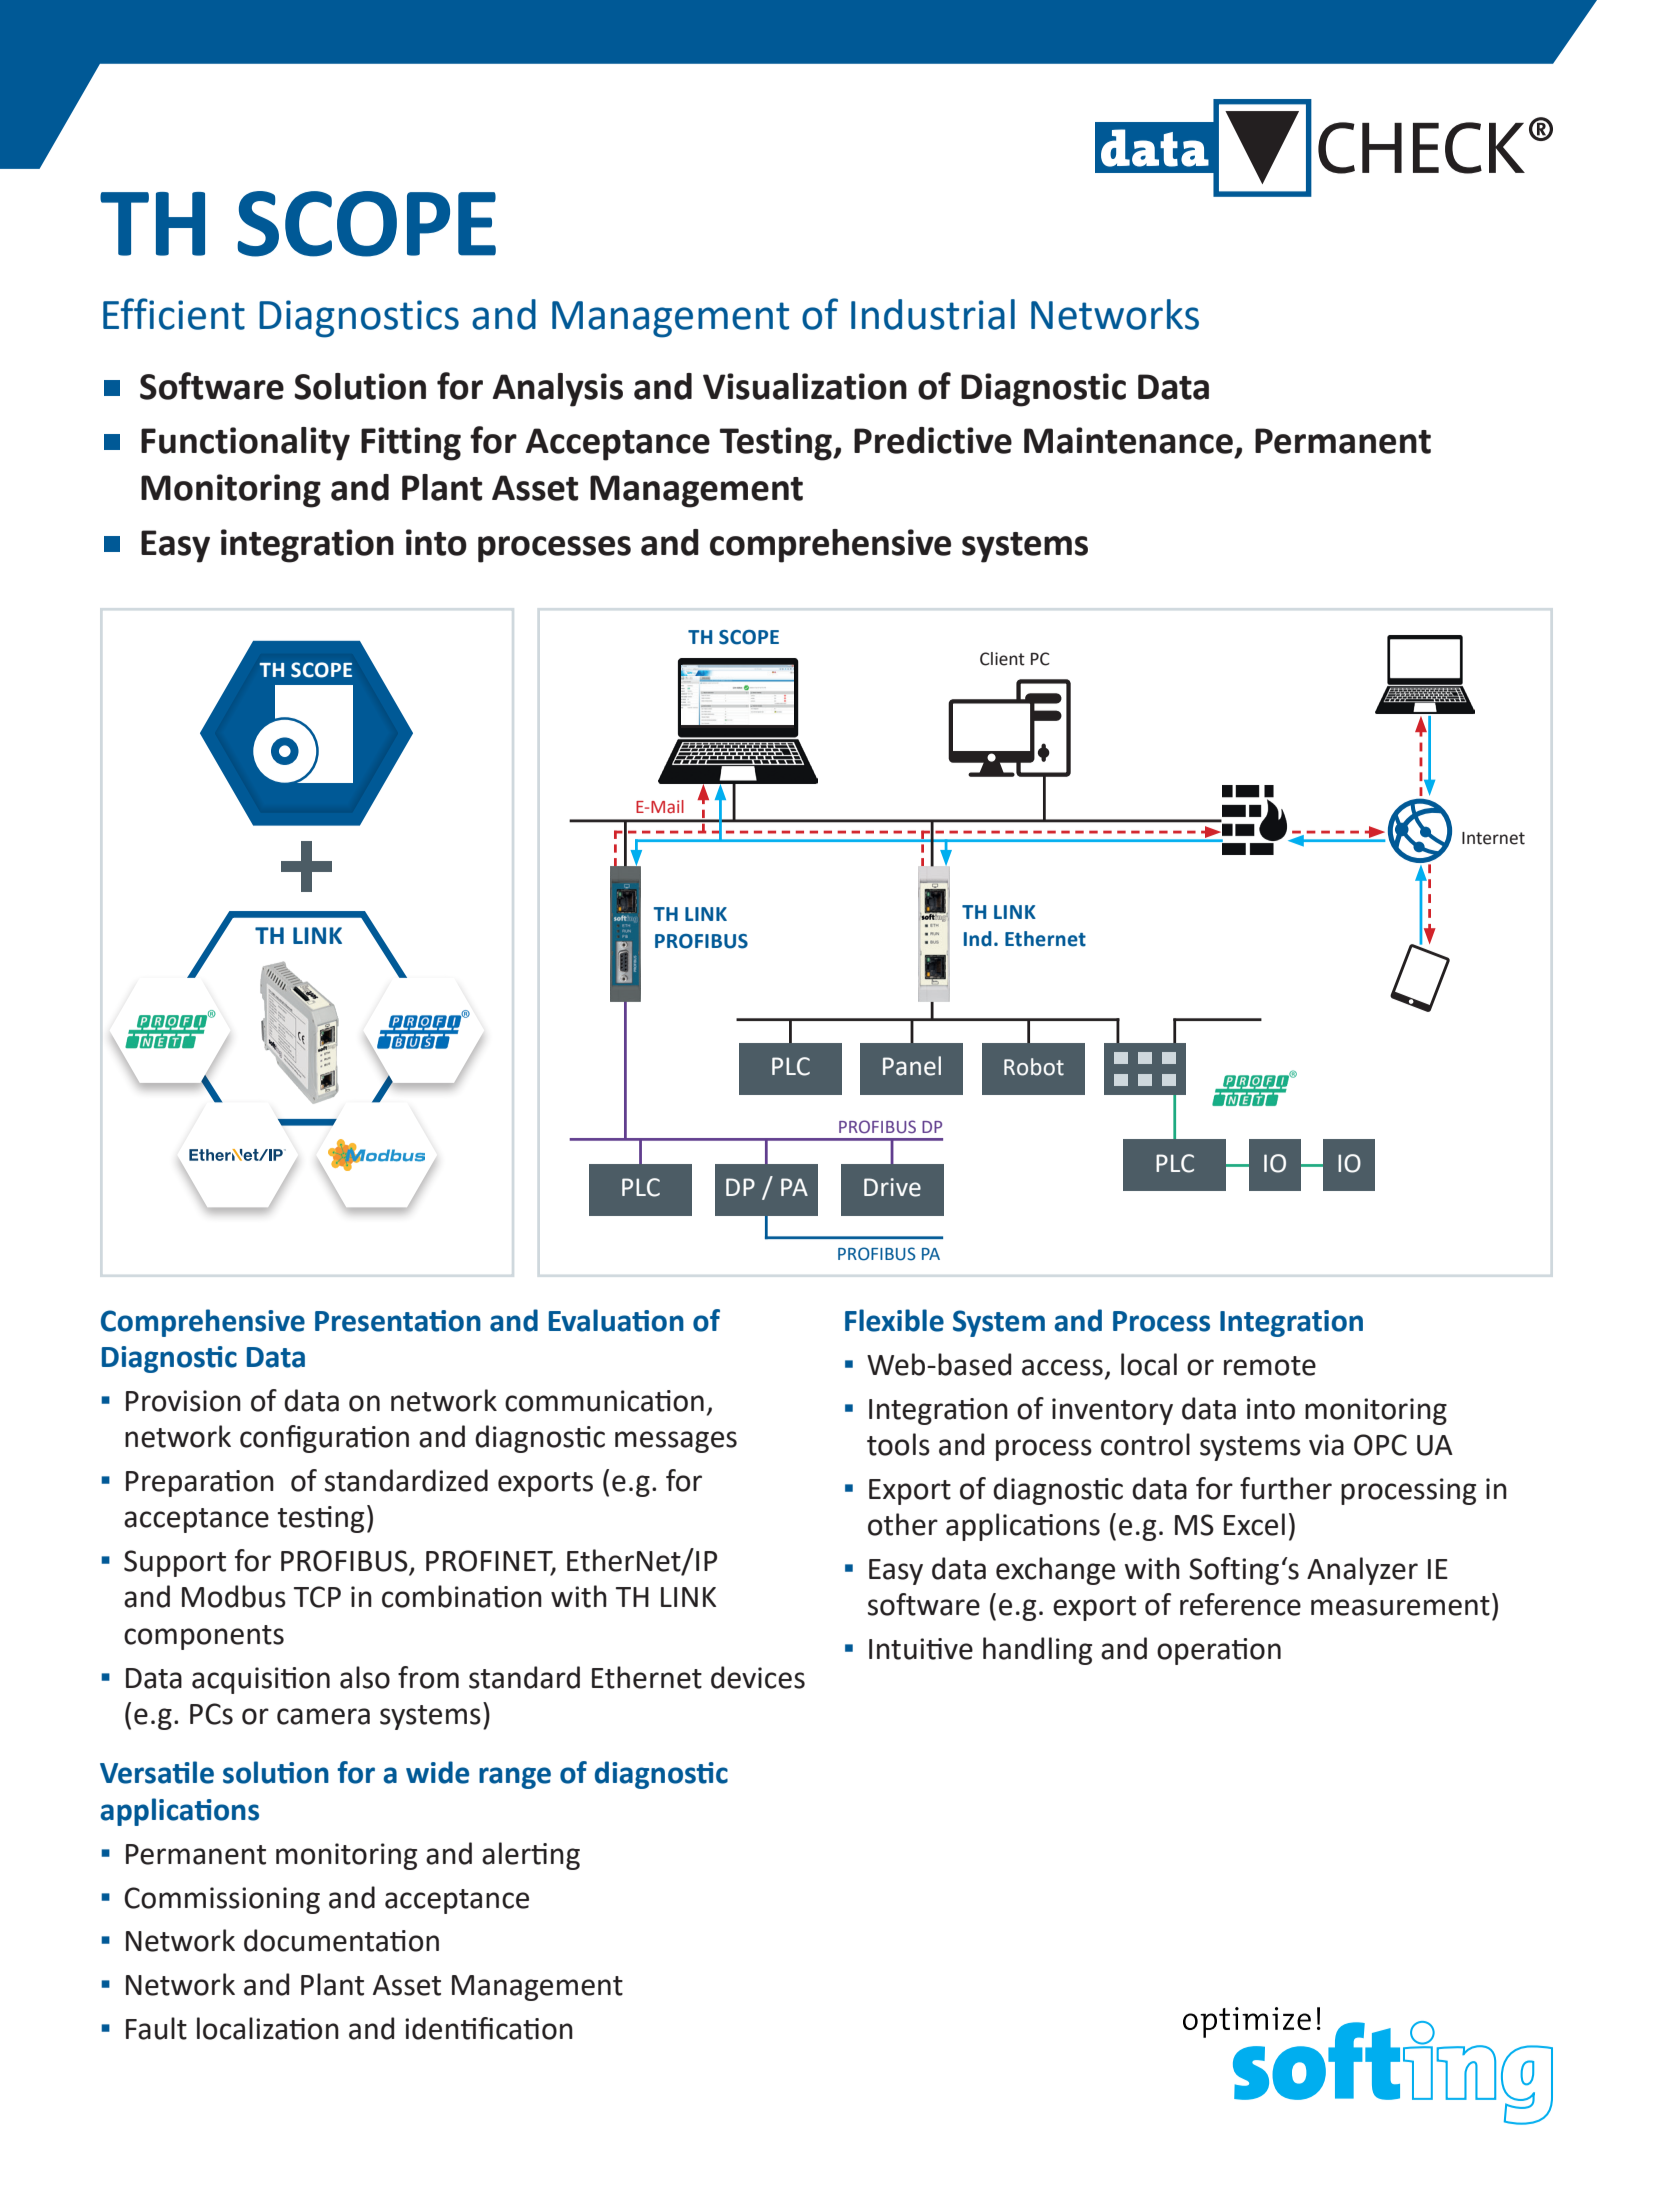 Image resolution: width=1653 pixels, height=2200 pixels. I want to click on Visualization, so click(805, 386).
